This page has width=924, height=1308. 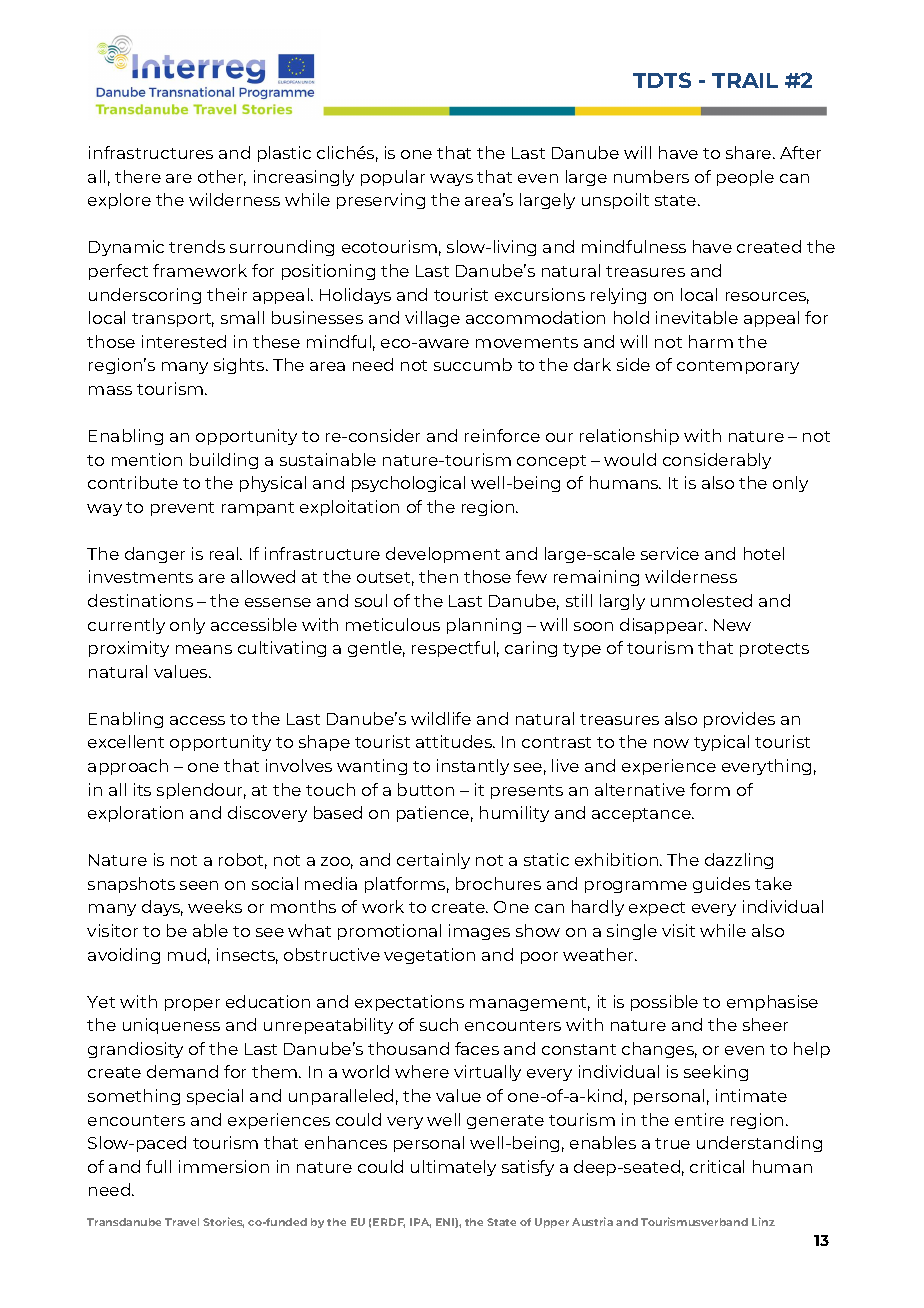 What do you see at coordinates (711, 341) in the page?
I see `harm` at bounding box center [711, 341].
